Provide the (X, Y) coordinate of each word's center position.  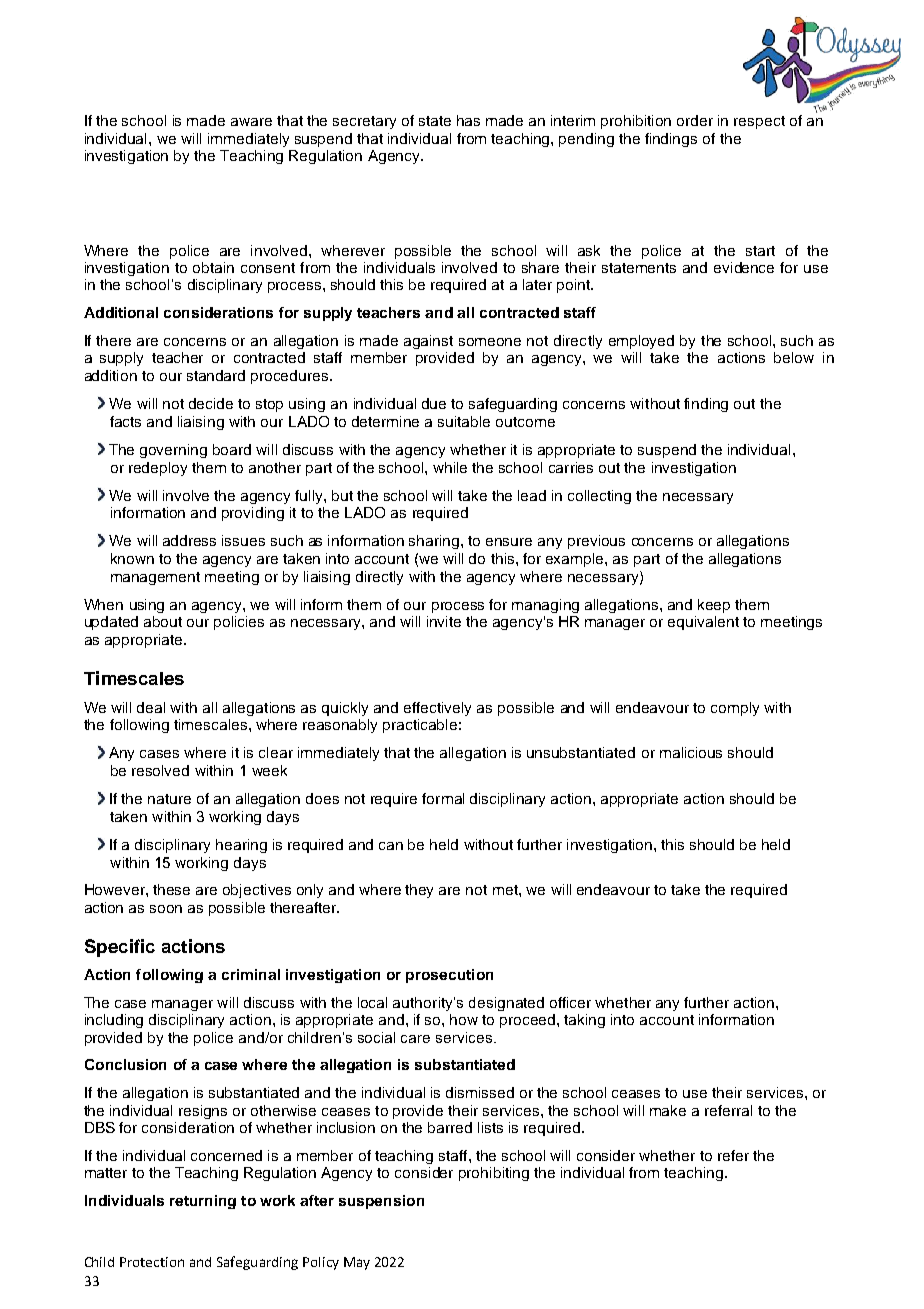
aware (251, 122)
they (419, 891)
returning (203, 1202)
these (171, 889)
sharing (435, 542)
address (189, 540)
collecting (599, 497)
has (468, 120)
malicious (691, 752)
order (695, 120)
